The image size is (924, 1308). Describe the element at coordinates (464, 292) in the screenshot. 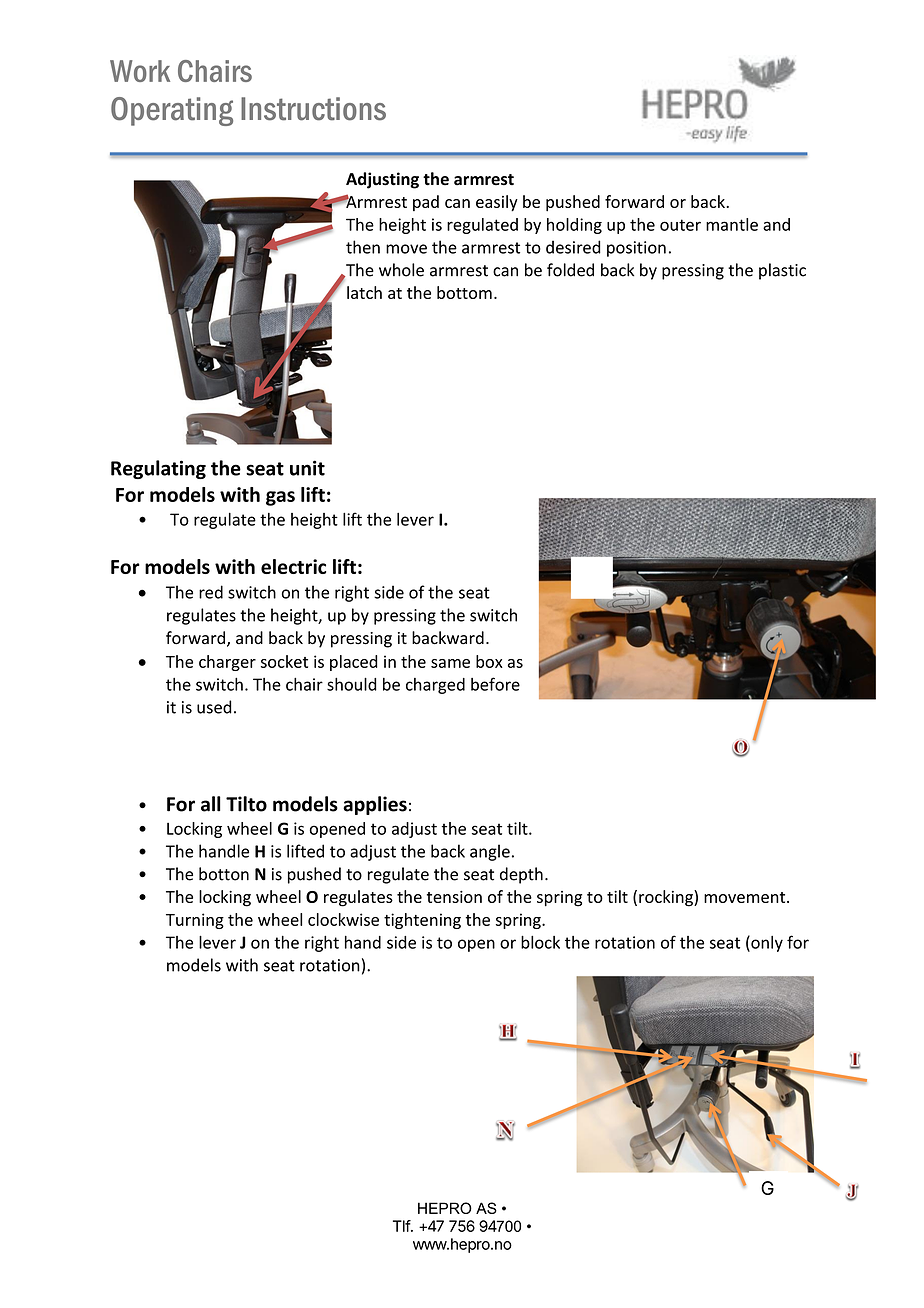

I see `bottom` at that location.
